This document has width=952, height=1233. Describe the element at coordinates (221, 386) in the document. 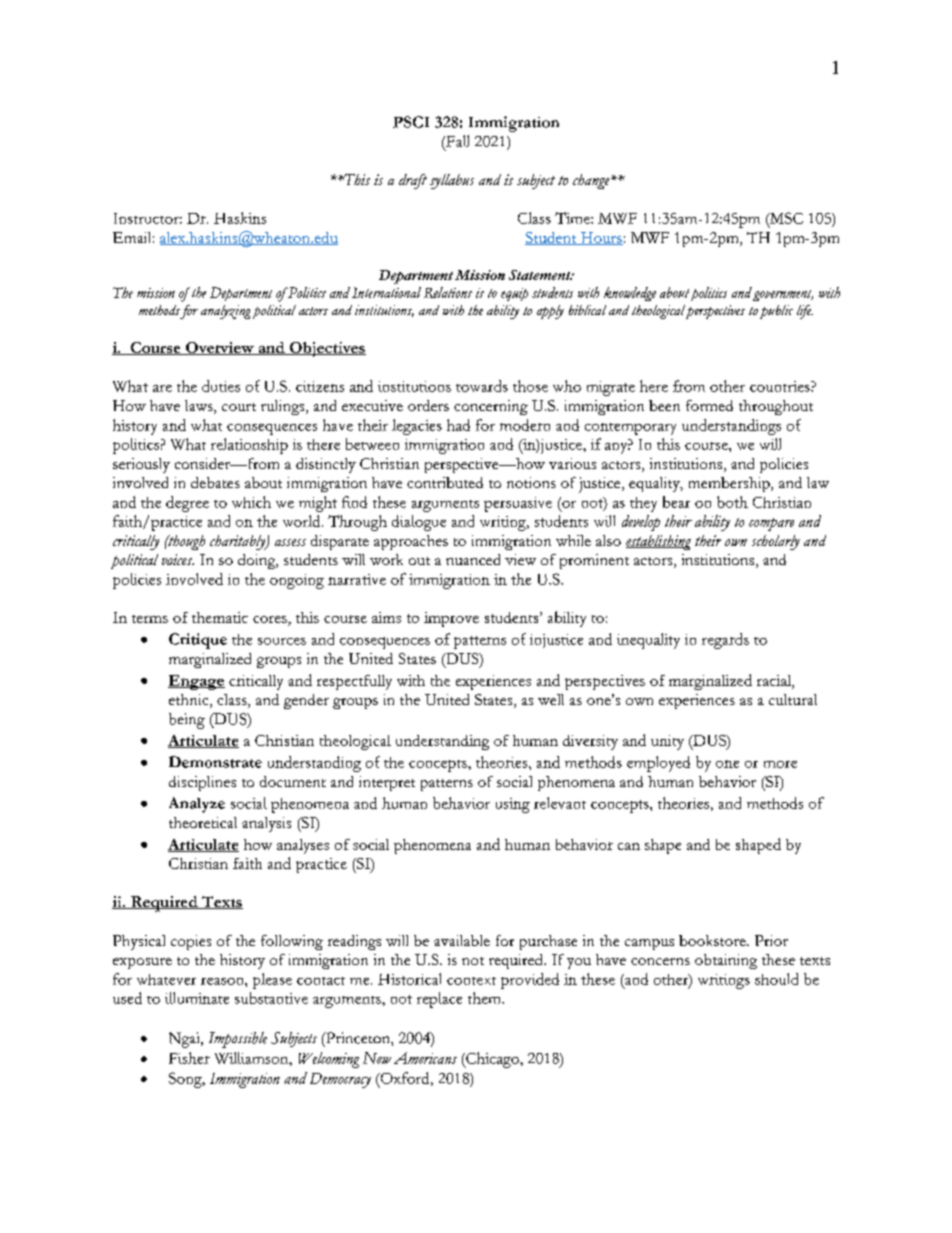

I see `duties` at that location.
